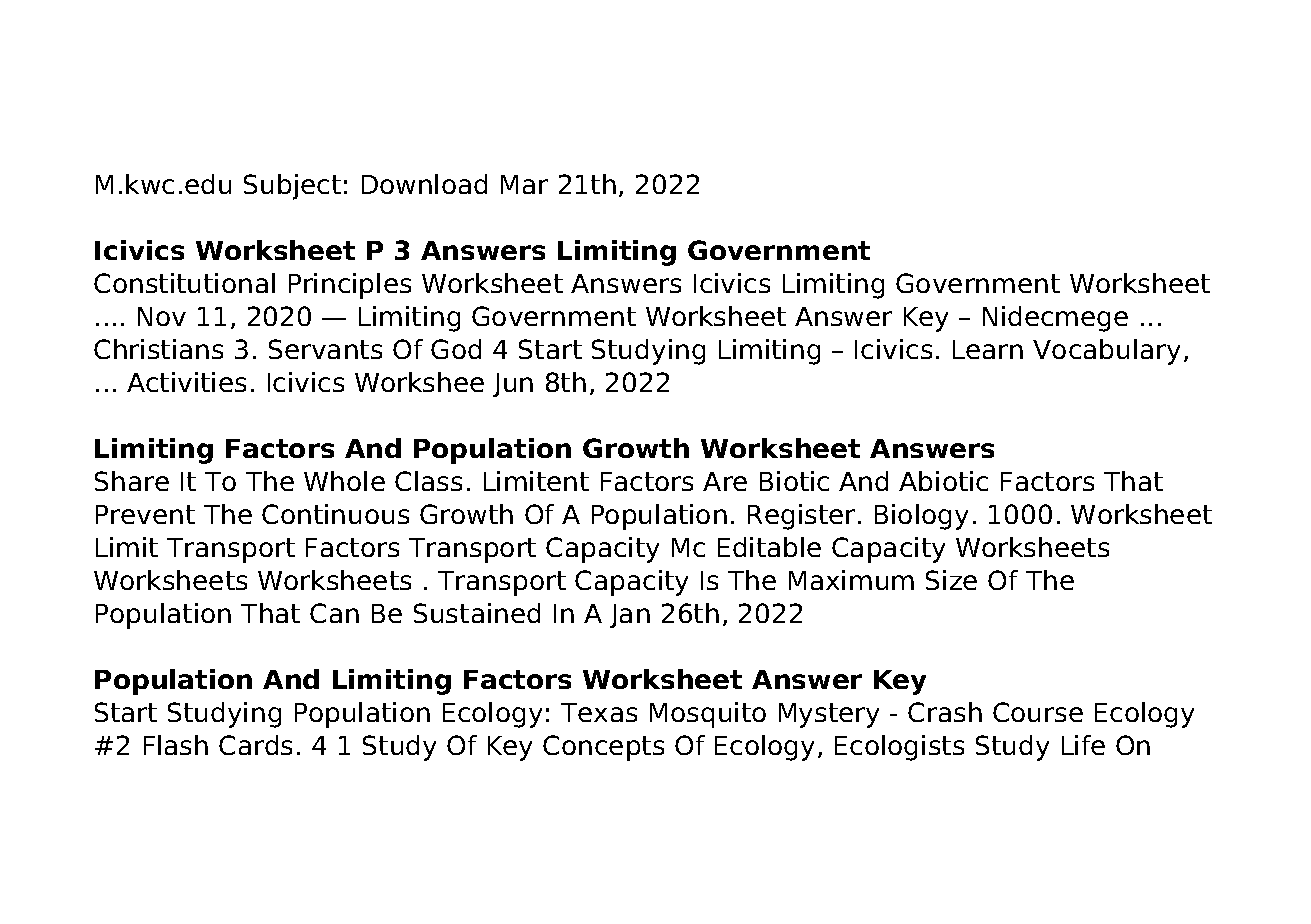  What do you see at coordinates (945, 712) in the screenshot?
I see `Crash` at bounding box center [945, 712].
